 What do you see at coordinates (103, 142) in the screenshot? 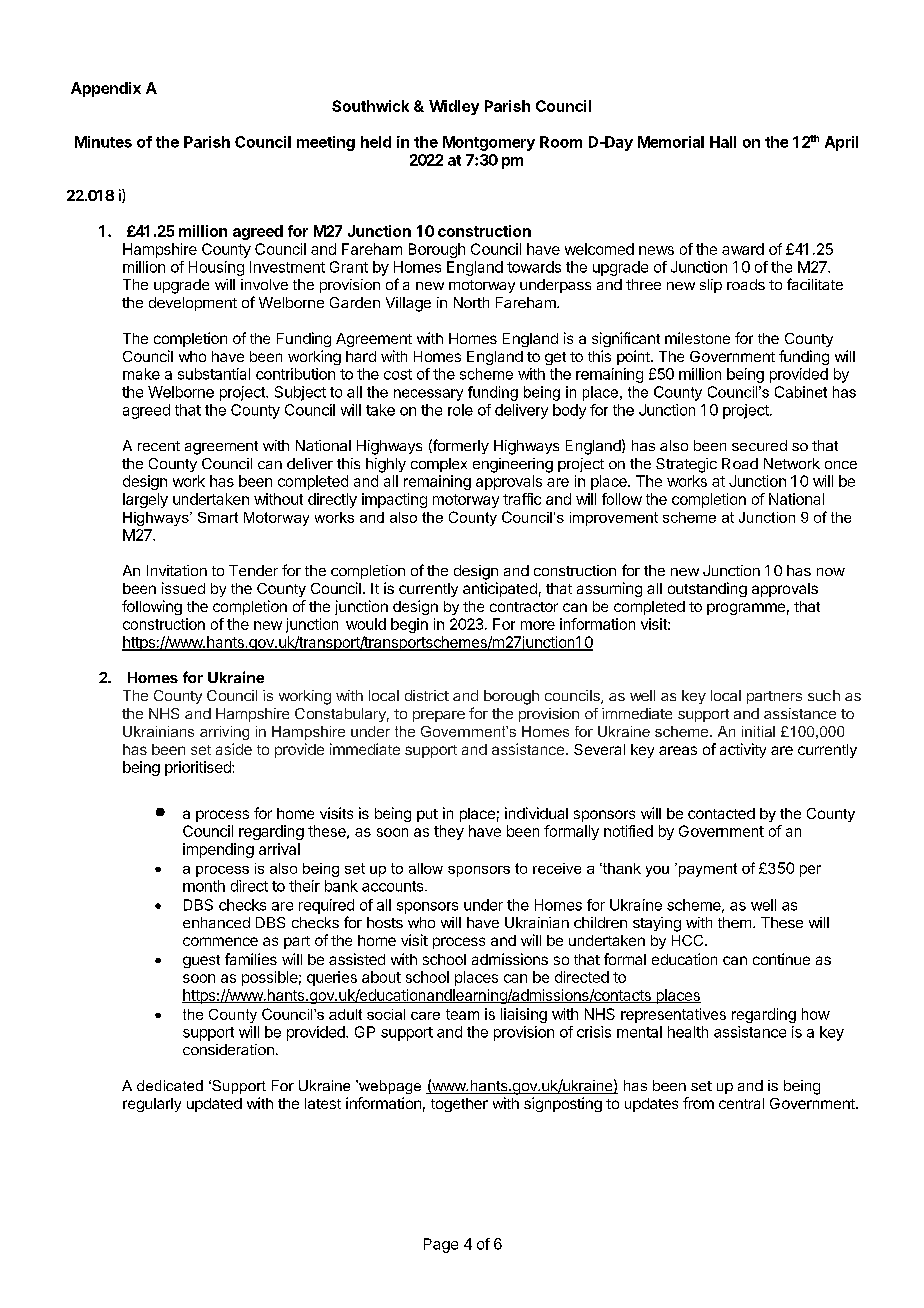
I see `Minutes` at bounding box center [103, 142].
